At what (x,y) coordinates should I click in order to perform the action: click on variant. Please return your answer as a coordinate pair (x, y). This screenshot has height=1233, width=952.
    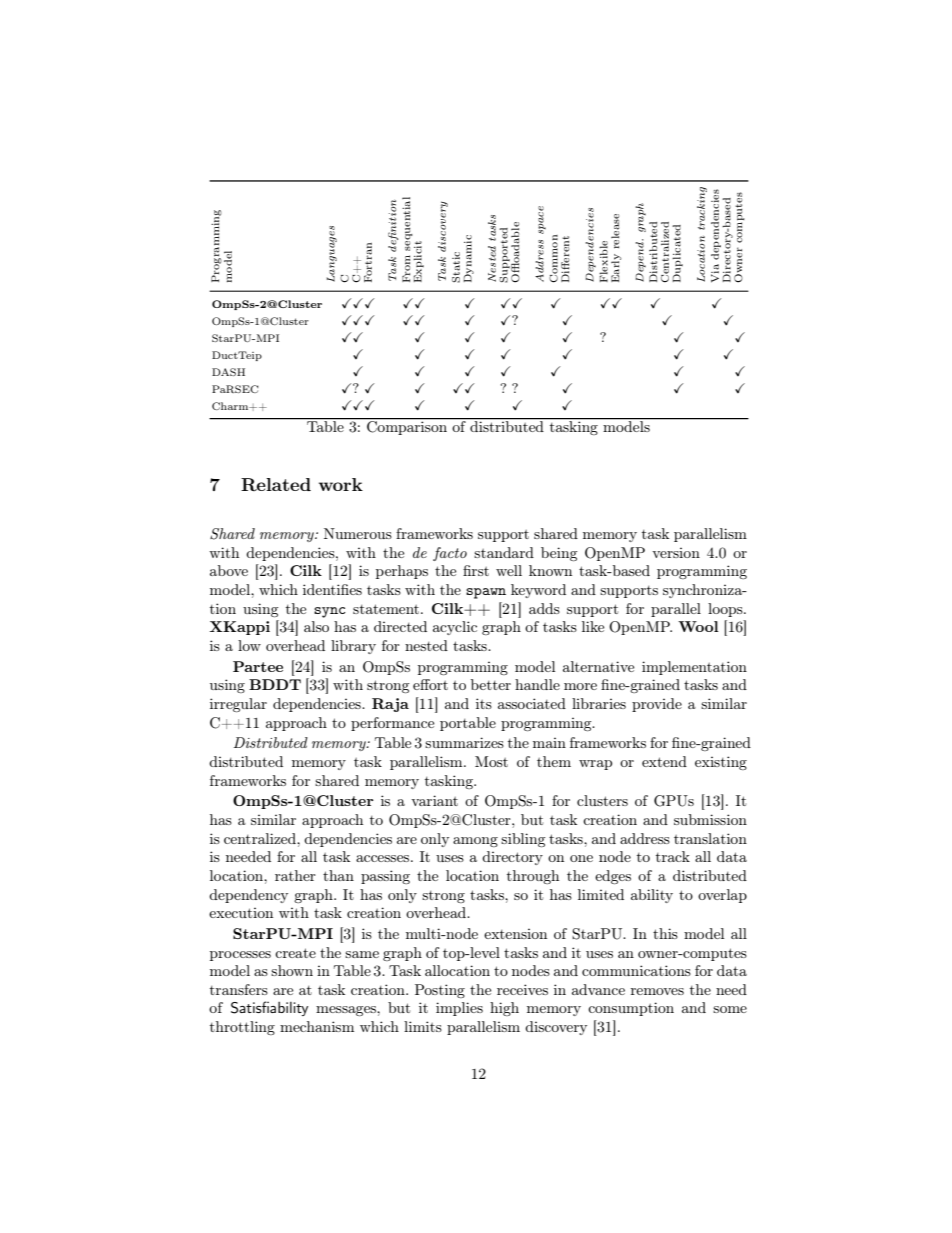
    Looking at the image, I should click on (434, 800).
